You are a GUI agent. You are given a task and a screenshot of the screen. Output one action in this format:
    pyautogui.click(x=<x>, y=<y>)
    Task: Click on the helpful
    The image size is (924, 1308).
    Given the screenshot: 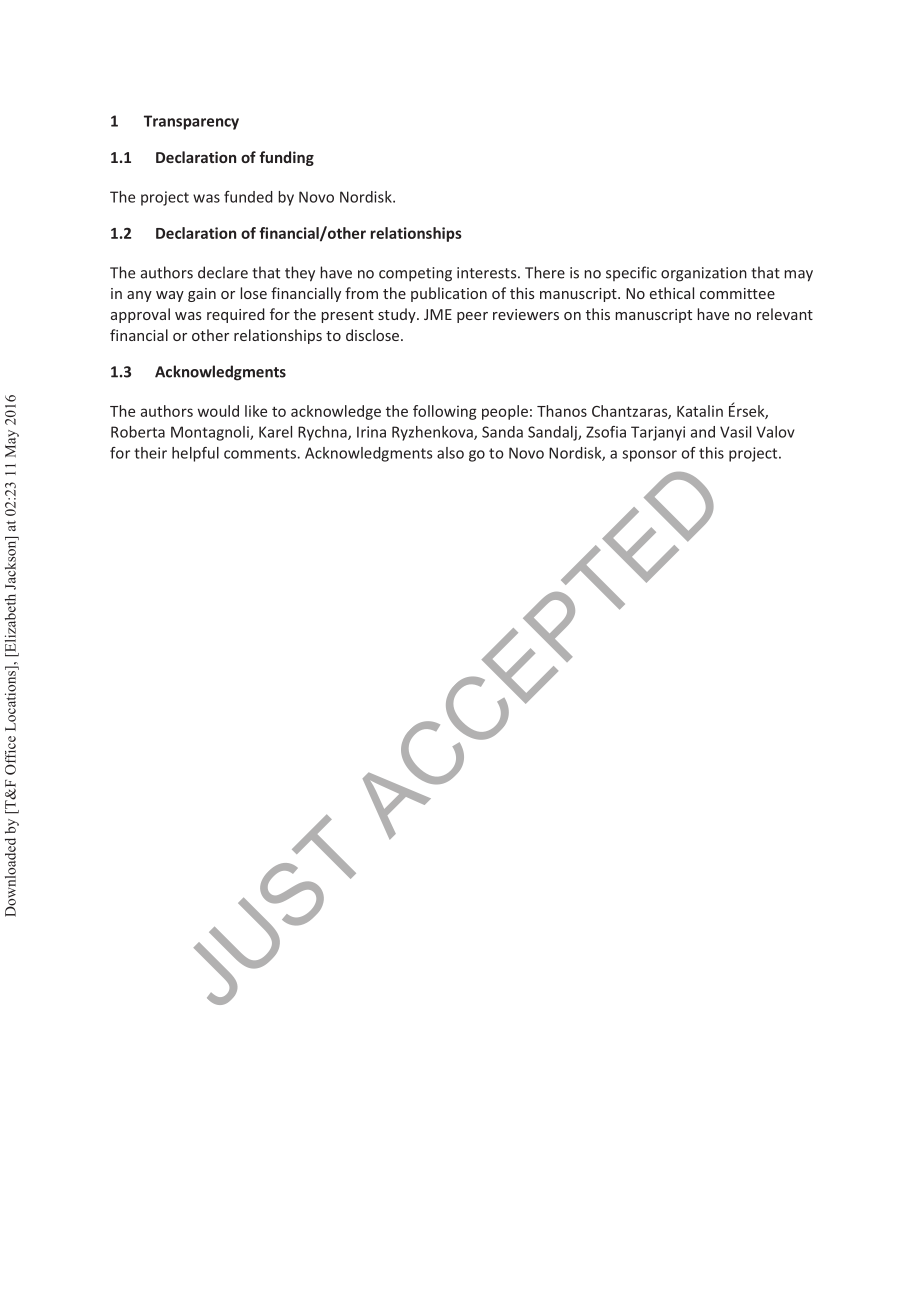 What is the action you would take?
    pyautogui.click(x=195, y=454)
